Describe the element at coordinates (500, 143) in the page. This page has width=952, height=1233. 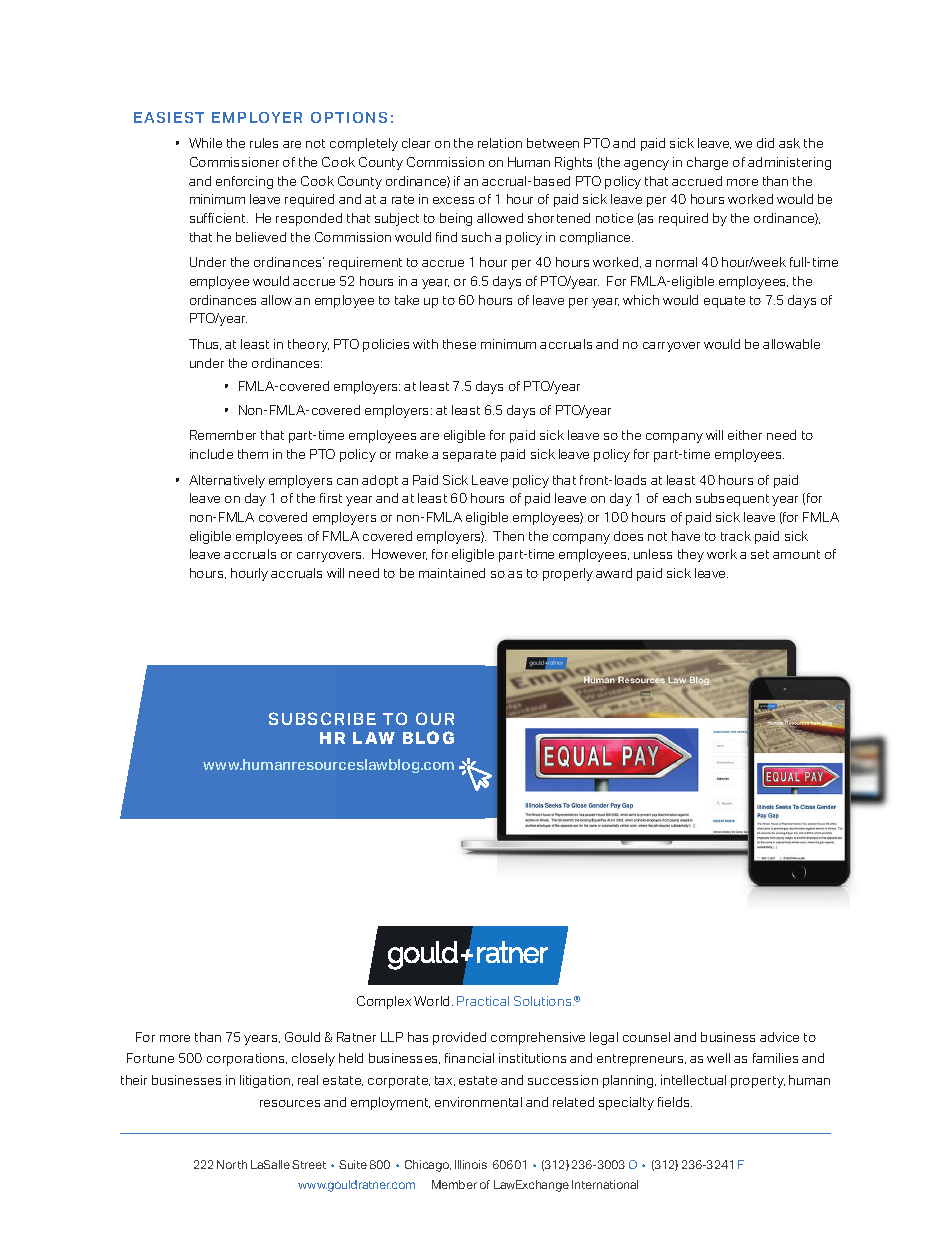
I see `relation` at that location.
